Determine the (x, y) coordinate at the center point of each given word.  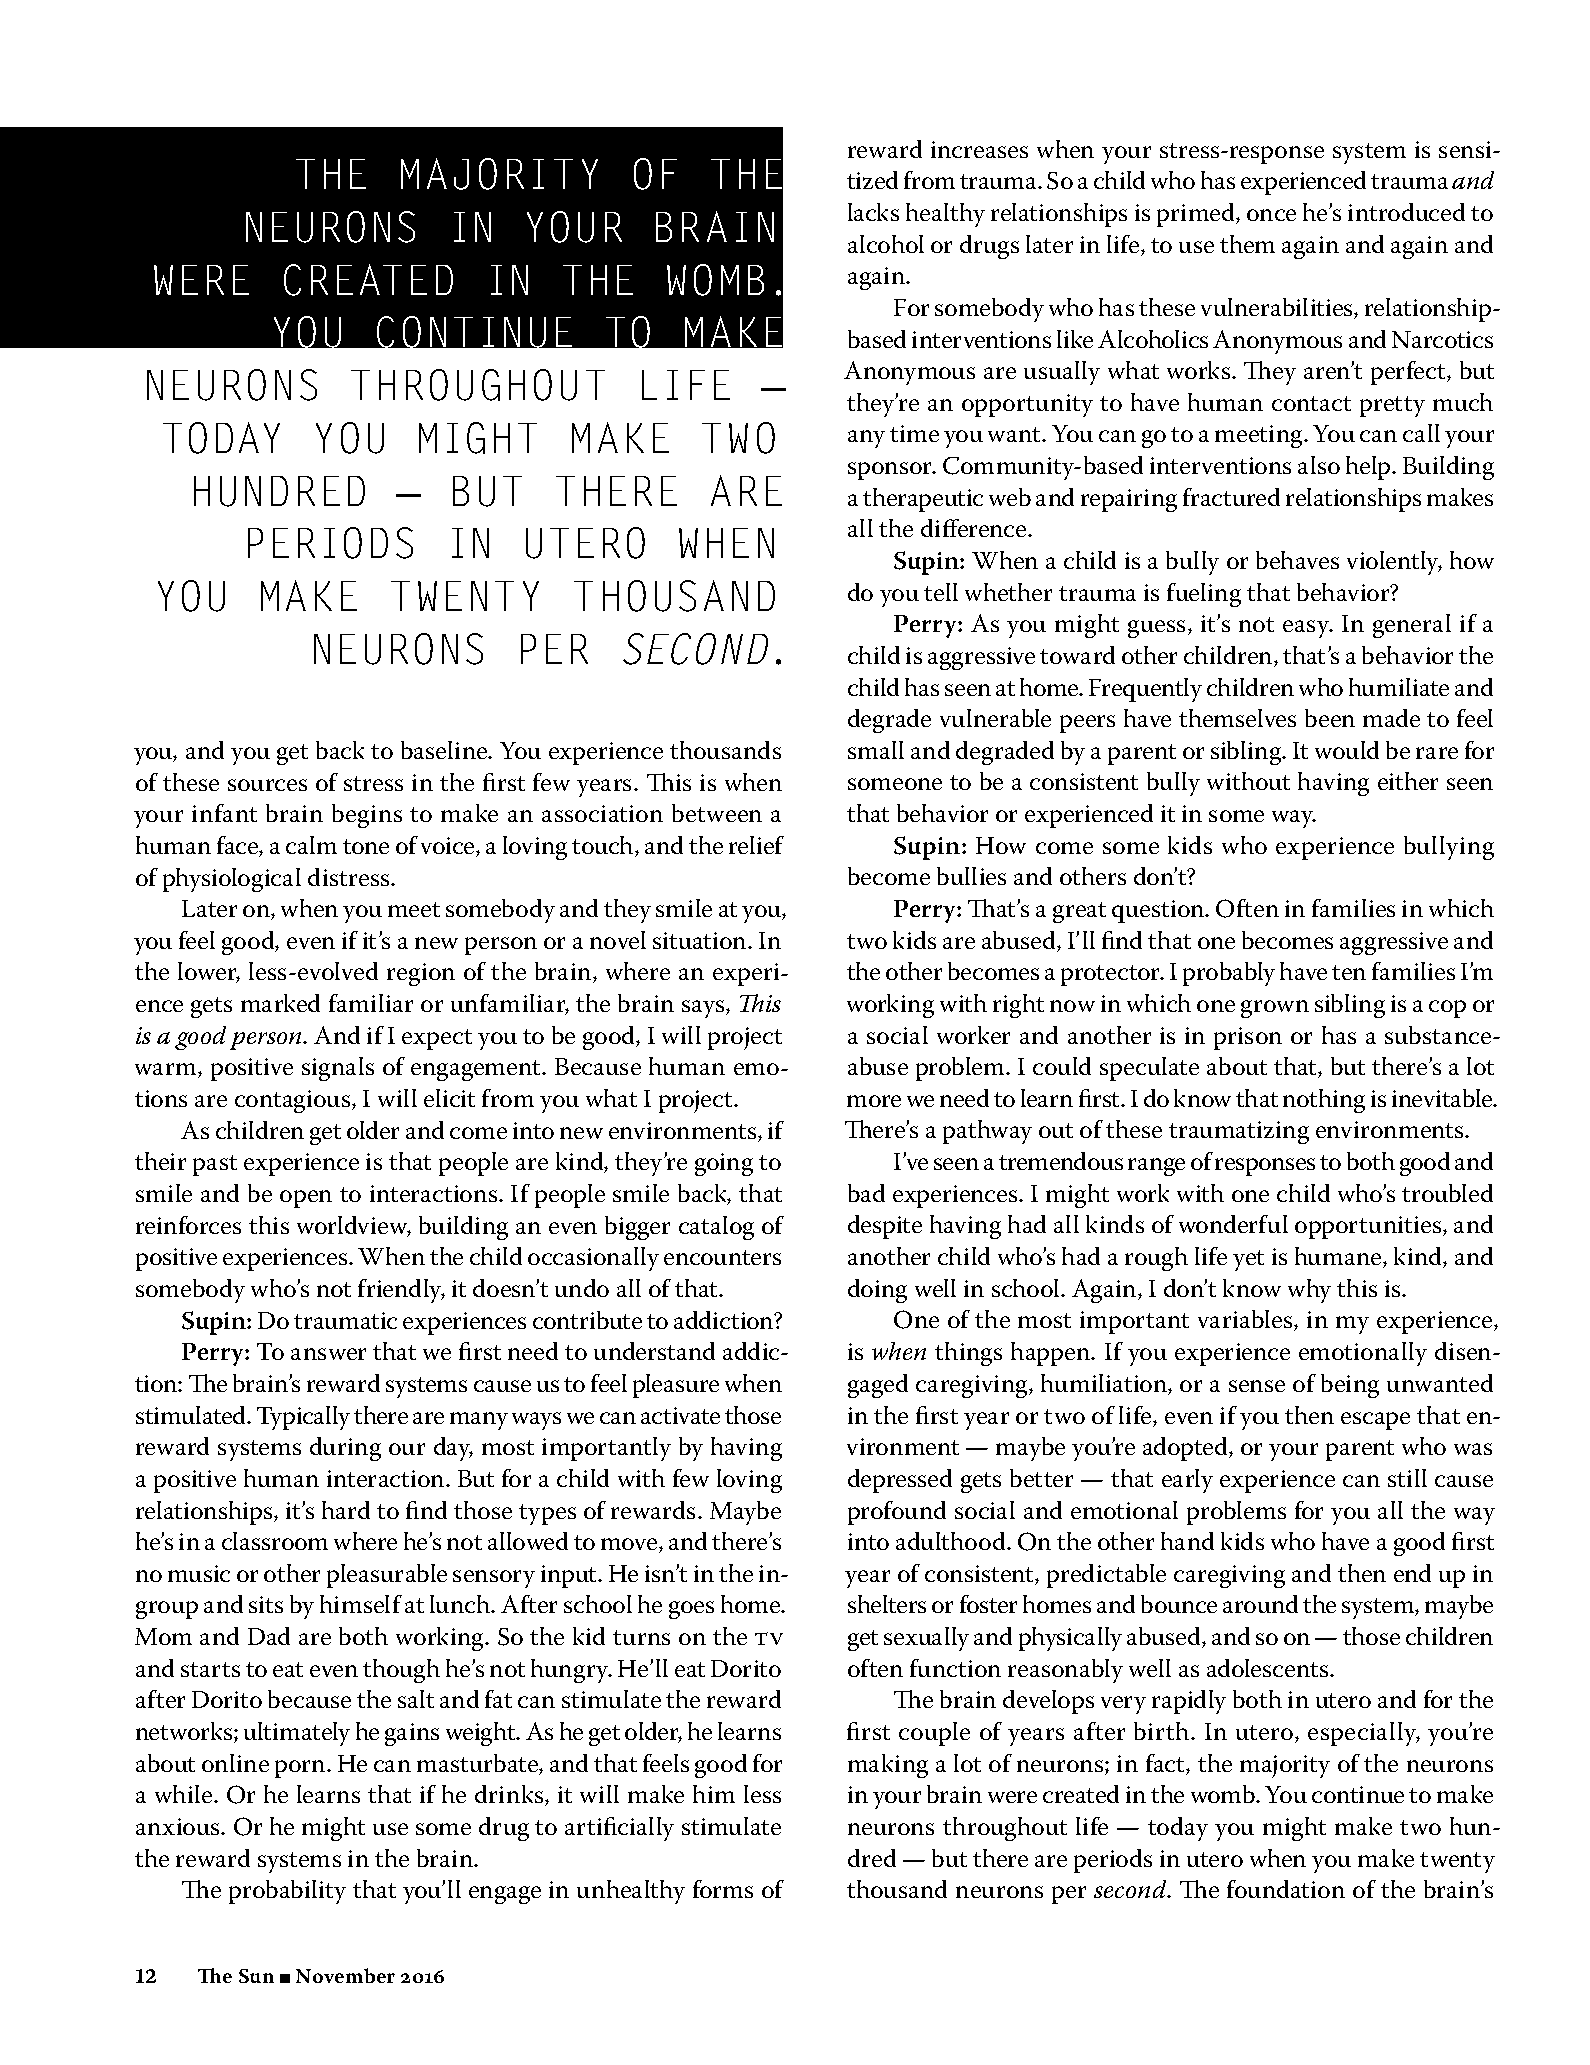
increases (979, 149)
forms (723, 1889)
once (1271, 215)
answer (328, 1354)
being (1350, 1386)
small (876, 750)
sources (267, 785)
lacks (873, 212)
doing (877, 1291)
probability (287, 1892)
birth (1163, 1731)
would (1347, 750)
